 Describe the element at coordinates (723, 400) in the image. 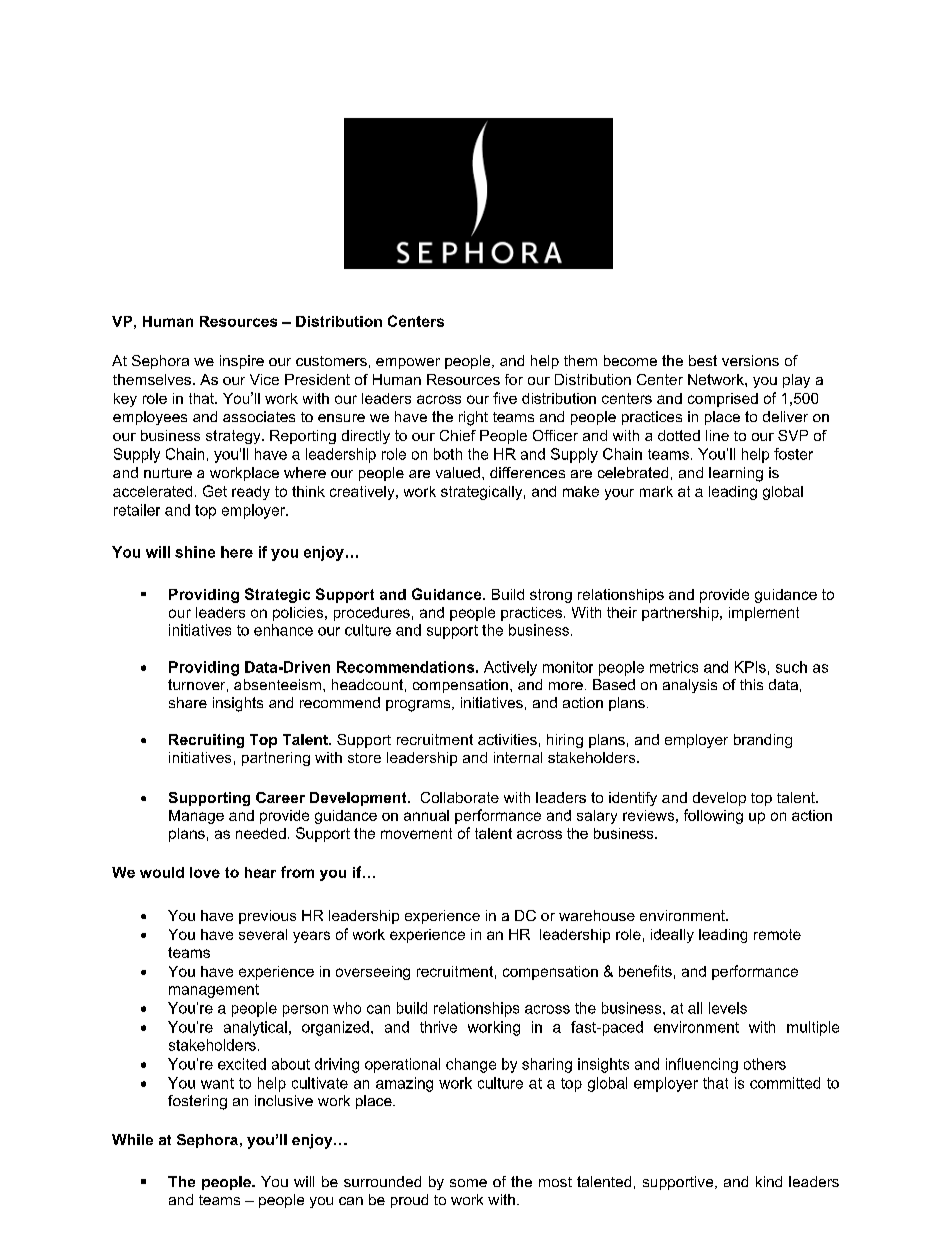

I see `comprised` at that location.
